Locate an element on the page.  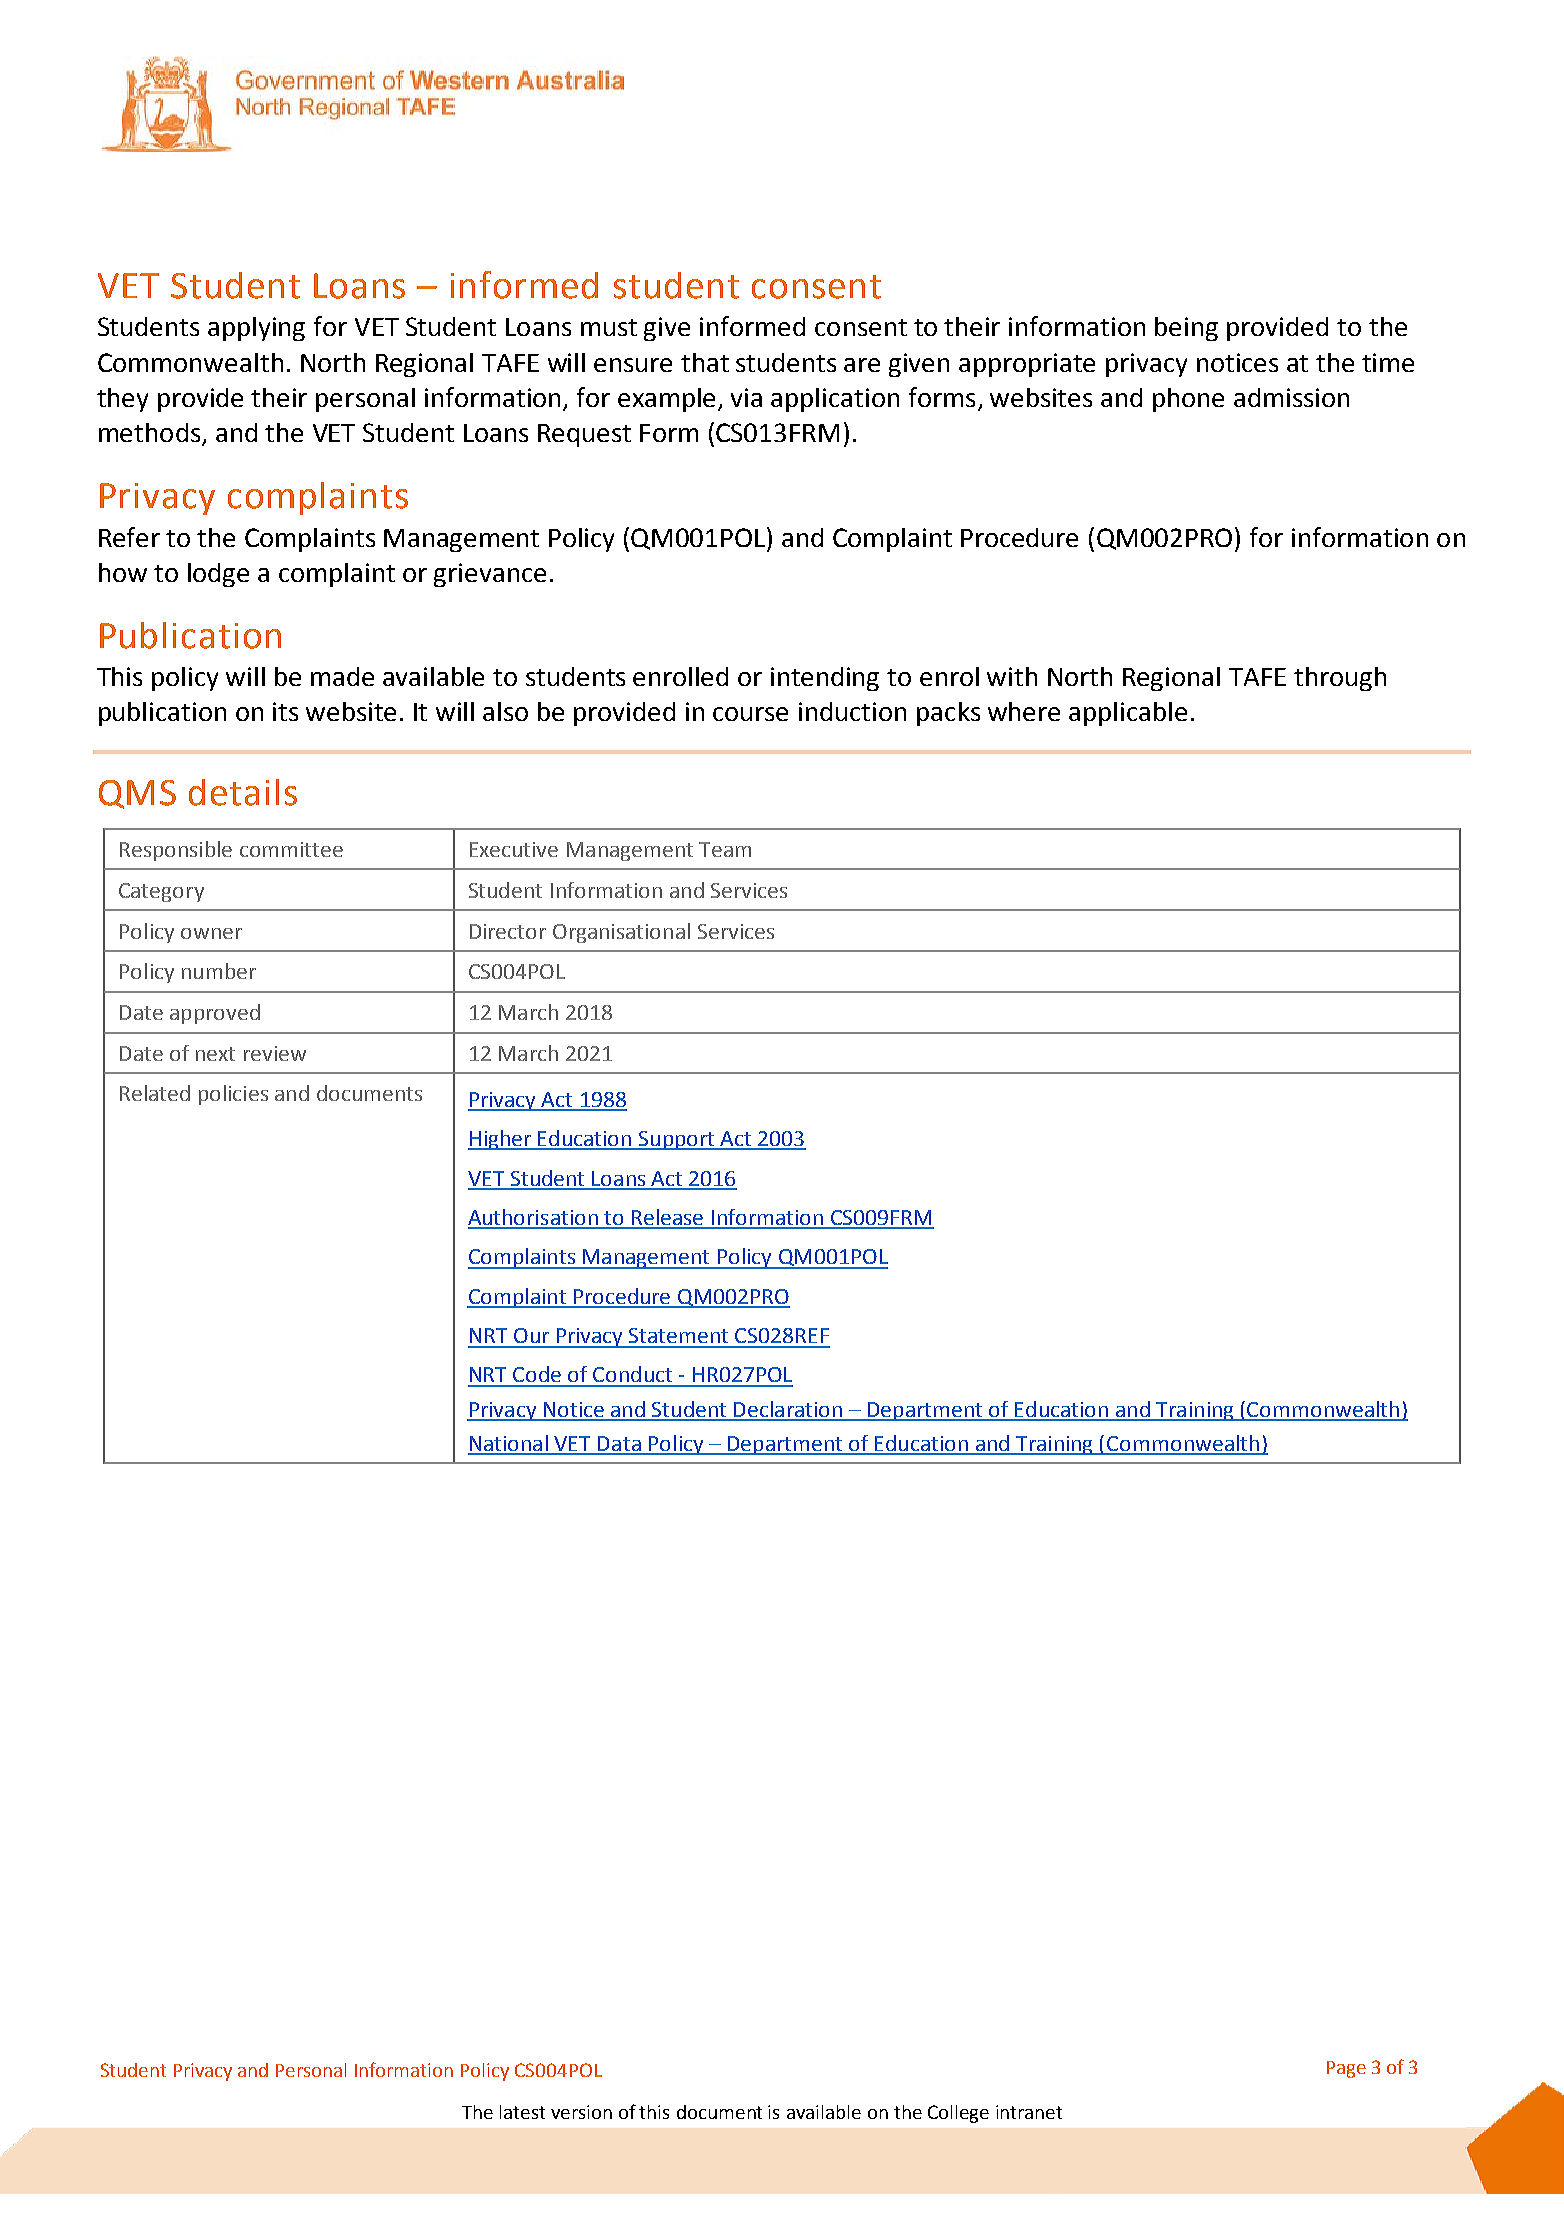
intranet is located at coordinates (1029, 2112).
